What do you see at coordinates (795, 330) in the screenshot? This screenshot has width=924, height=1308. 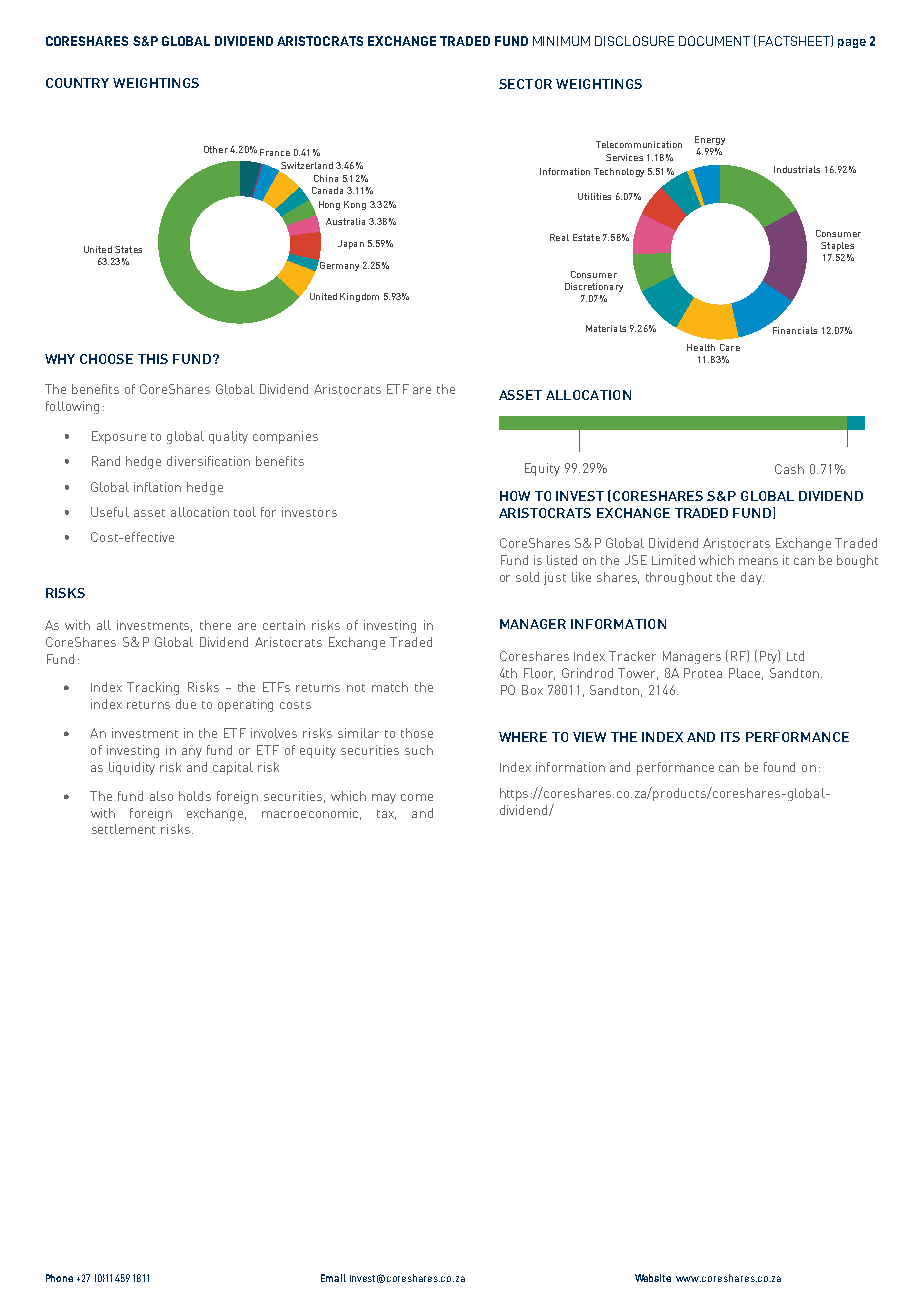 I see `Financials` at bounding box center [795, 330].
